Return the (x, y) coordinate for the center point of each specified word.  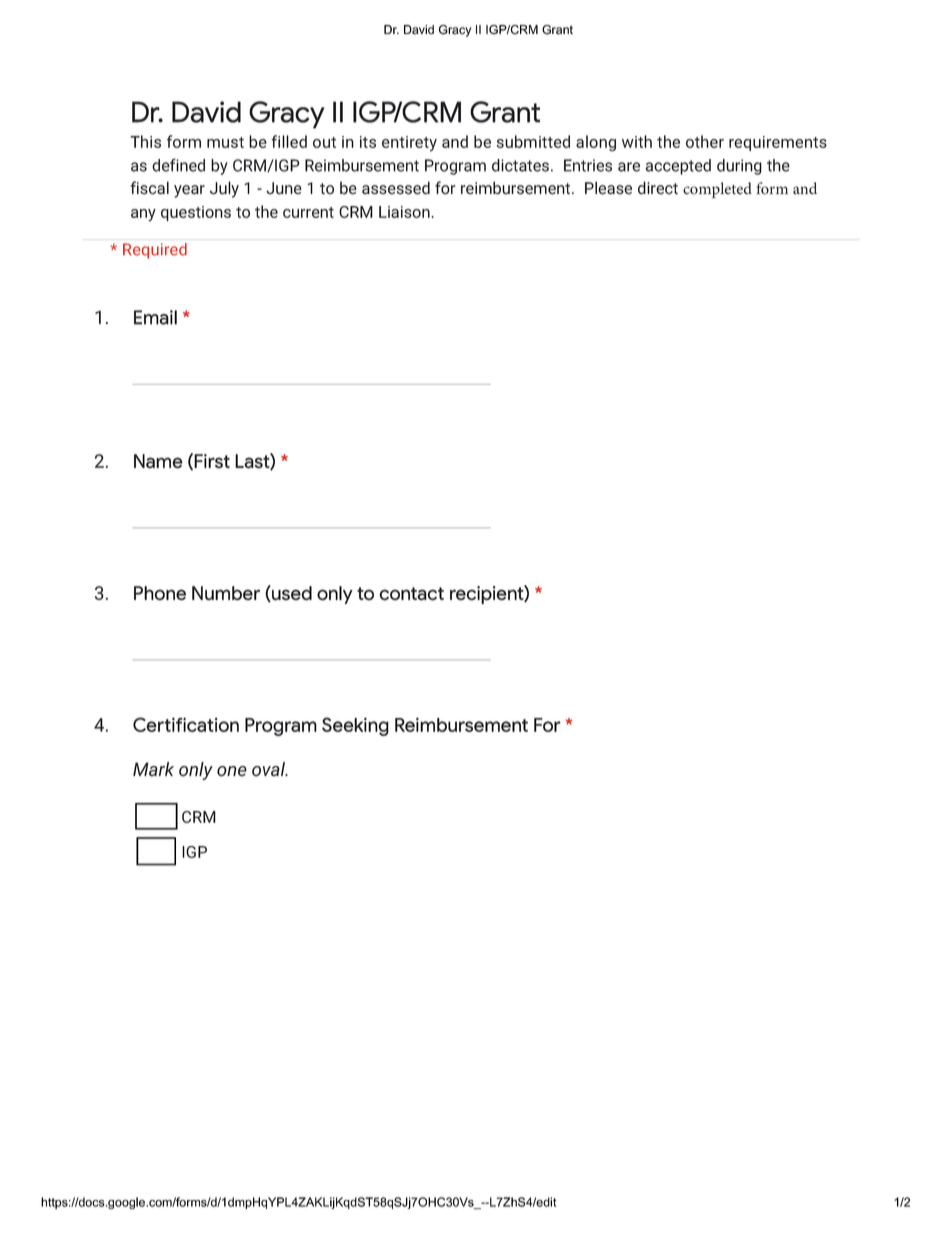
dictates (520, 165)
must (225, 142)
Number (226, 593)
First (212, 461)
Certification (186, 724)
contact (411, 594)
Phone (160, 593)
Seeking (355, 726)
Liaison (404, 212)
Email (155, 317)
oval (270, 769)
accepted (678, 167)
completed (717, 190)
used (291, 594)
